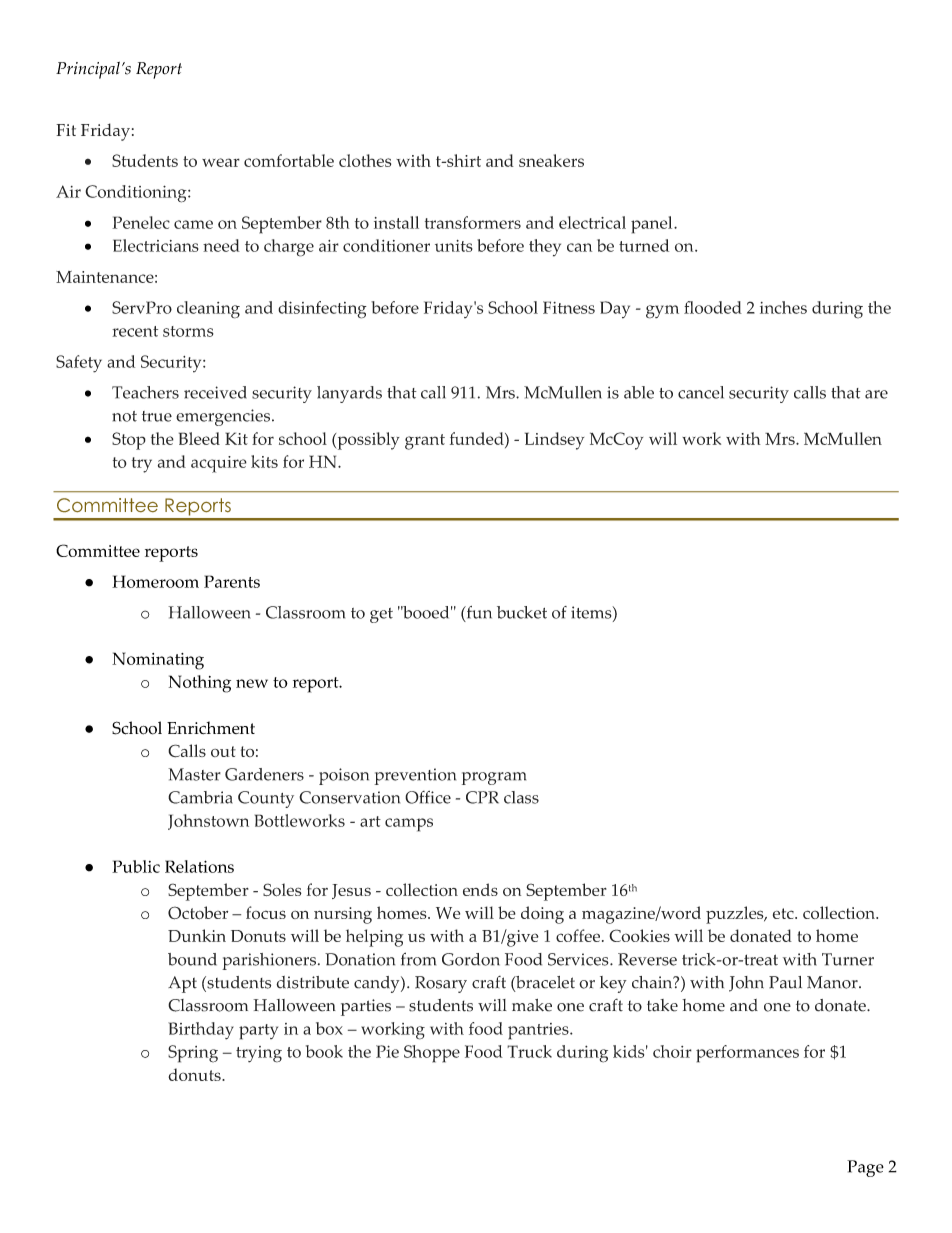  Describe the element at coordinates (432, 1054) in the screenshot. I see `Shoppe` at that location.
